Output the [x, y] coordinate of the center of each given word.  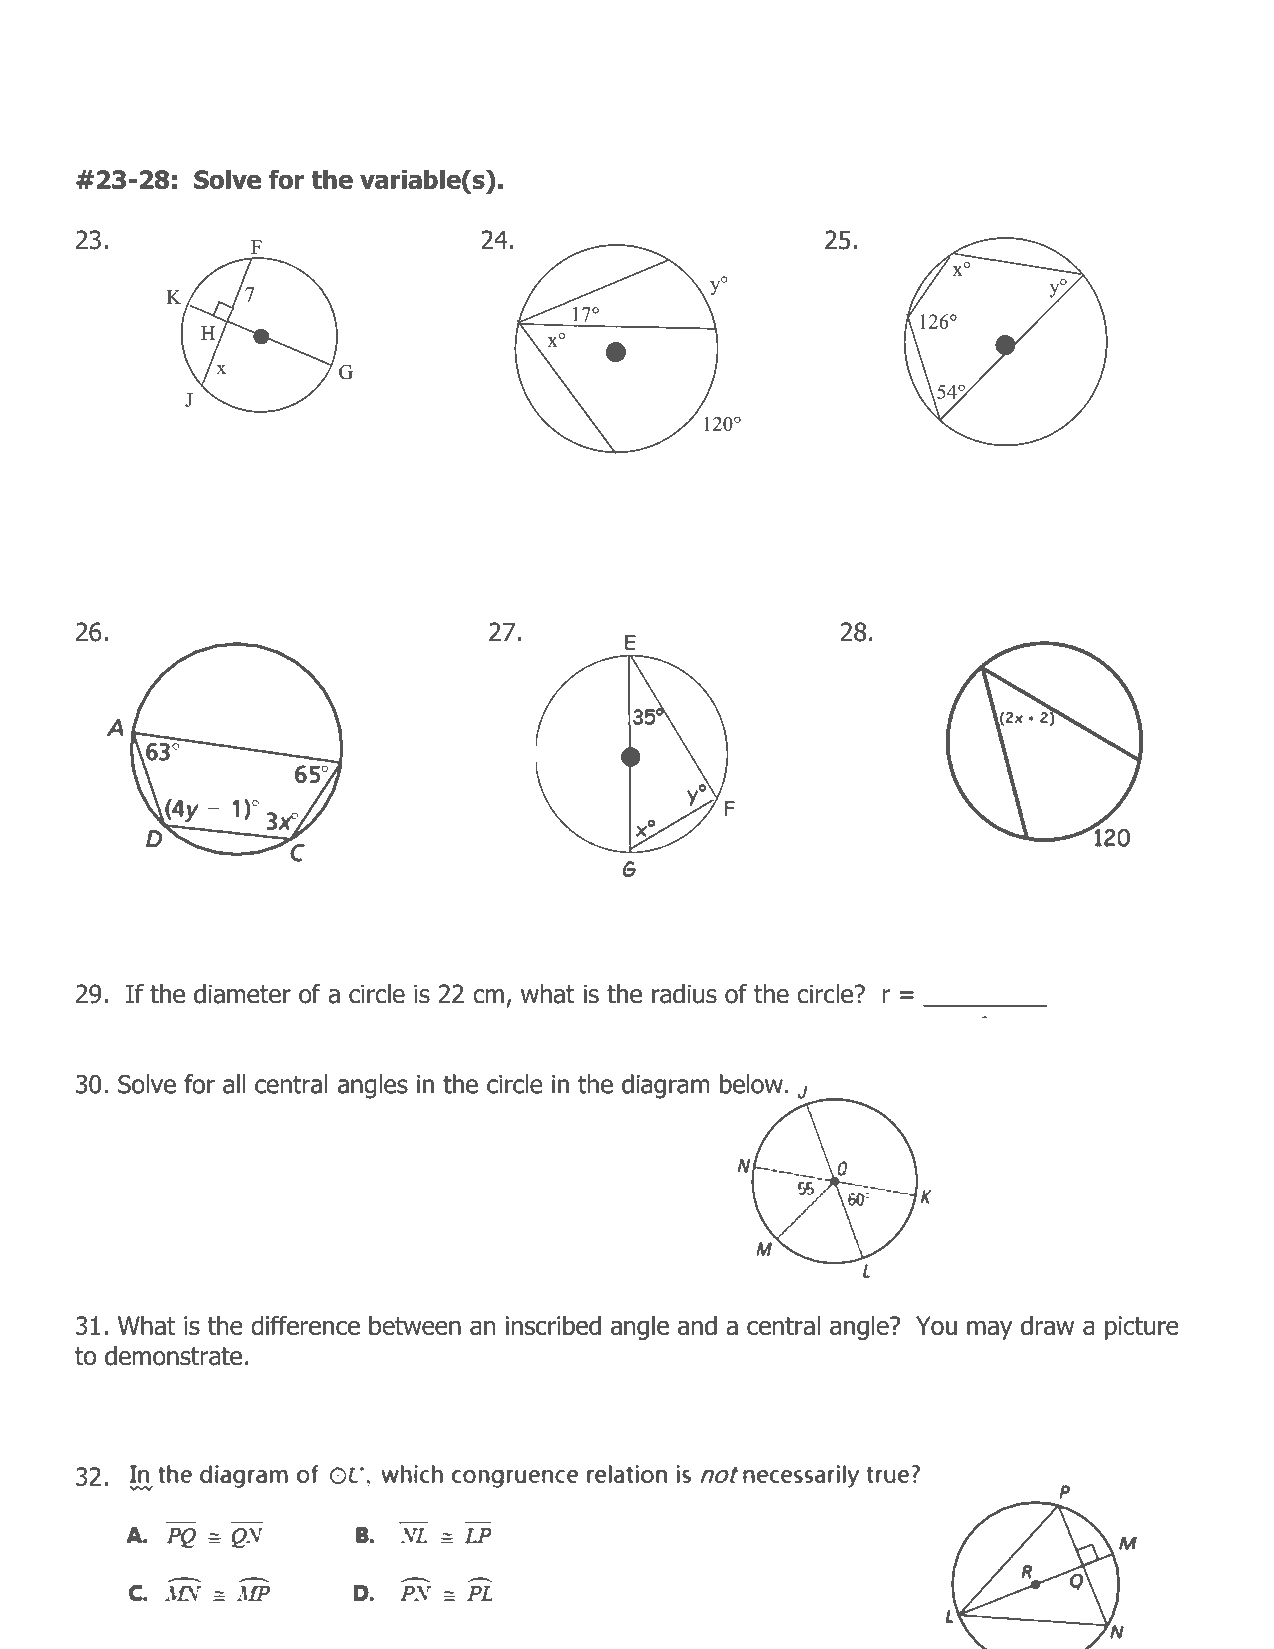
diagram [665, 1086]
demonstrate [173, 1356]
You [936, 1325]
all [234, 1084]
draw [1047, 1325]
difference [305, 1325]
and [697, 1325]
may [989, 1330]
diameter [242, 994]
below [751, 1084]
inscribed [553, 1325]
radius [684, 994]
